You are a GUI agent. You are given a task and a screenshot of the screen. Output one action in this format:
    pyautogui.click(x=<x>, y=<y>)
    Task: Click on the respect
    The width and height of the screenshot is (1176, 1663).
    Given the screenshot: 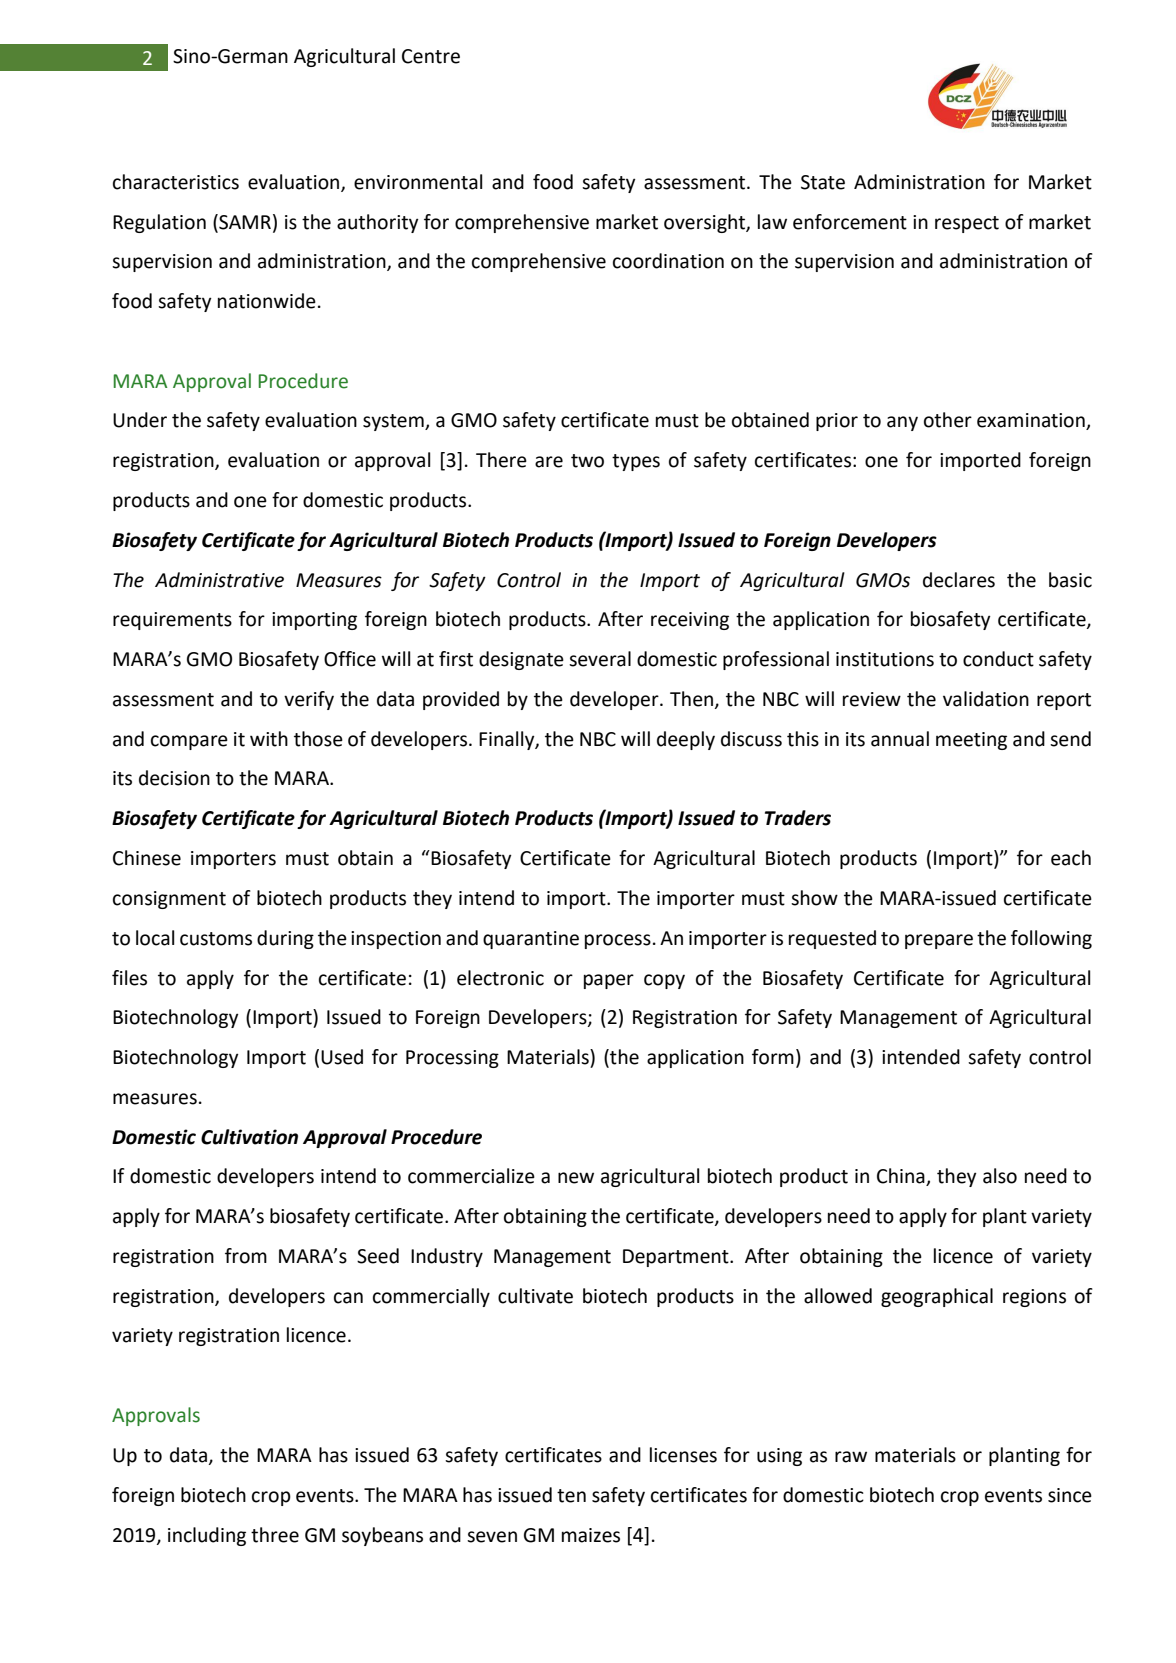 What is the action you would take?
    pyautogui.click(x=967, y=224)
